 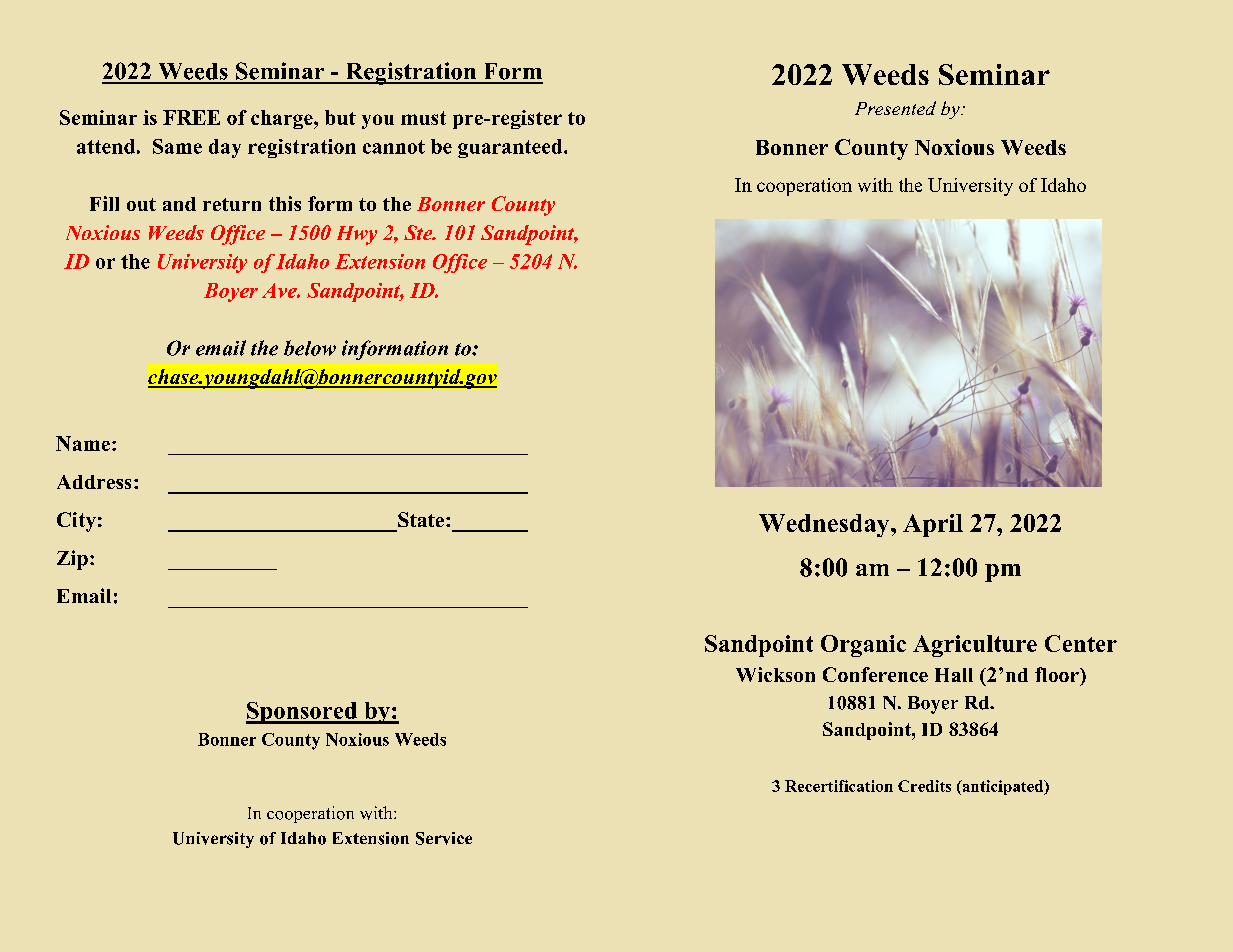 I want to click on Wednesday, so click(x=825, y=525).
